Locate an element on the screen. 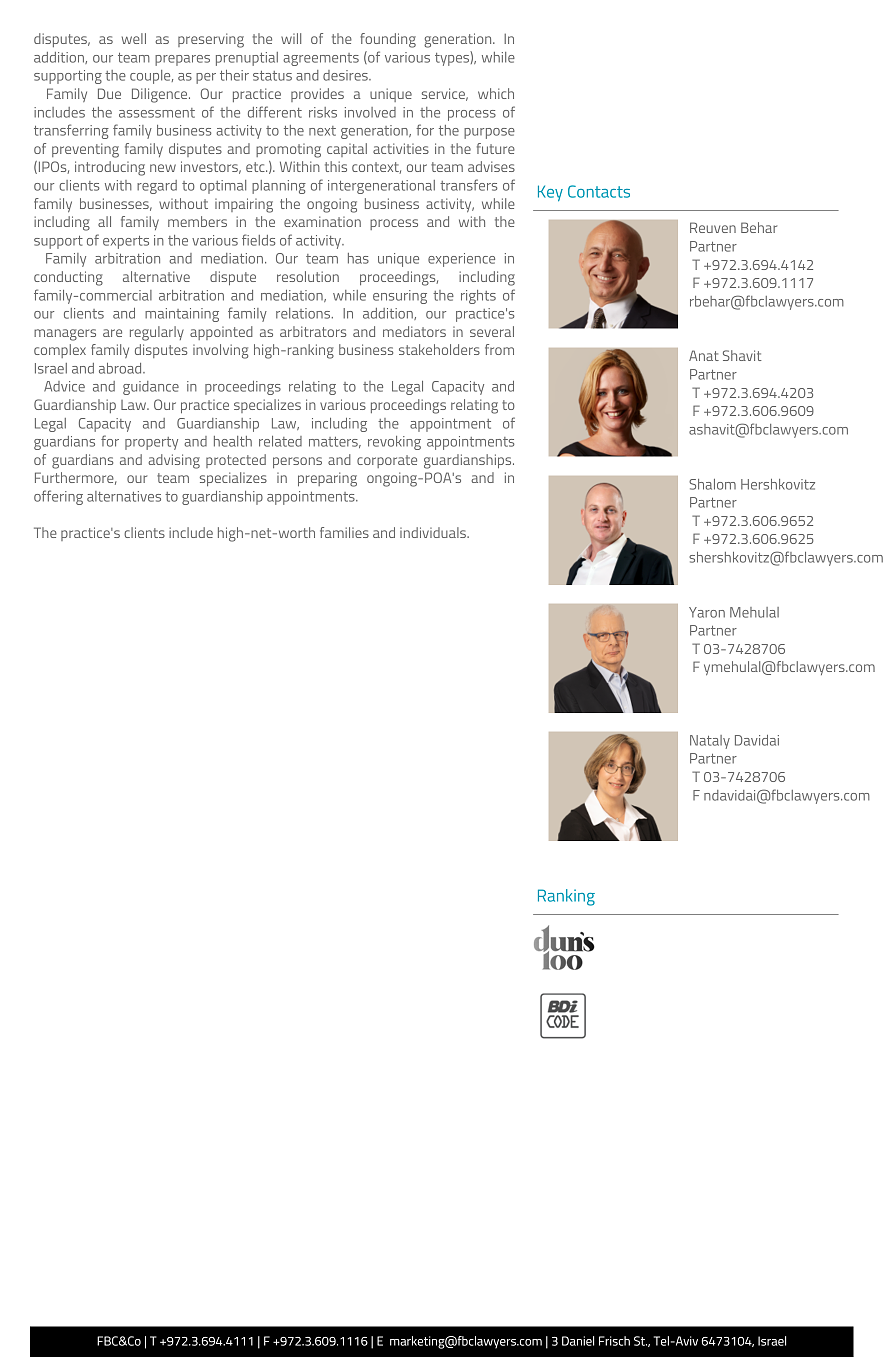  couple is located at coordinates (151, 77).
